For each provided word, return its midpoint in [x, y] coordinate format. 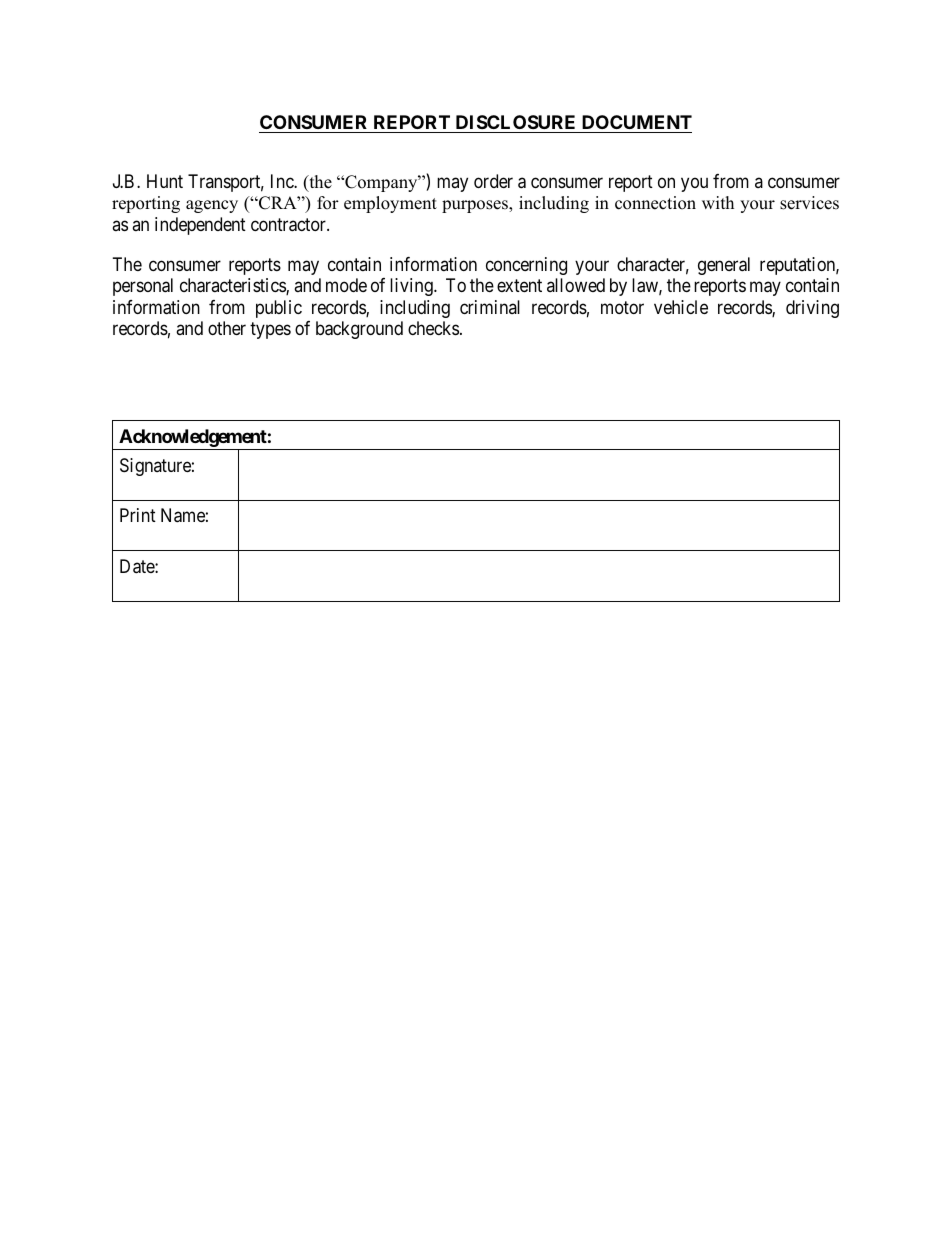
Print [138, 515]
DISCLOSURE [515, 122]
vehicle [681, 307]
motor [622, 307]
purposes [476, 206]
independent [200, 226]
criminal [490, 307]
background [359, 330]
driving [812, 309]
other [227, 328]
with [718, 202]
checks [433, 328]
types [270, 331]
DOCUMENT [637, 122]
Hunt [165, 181]
